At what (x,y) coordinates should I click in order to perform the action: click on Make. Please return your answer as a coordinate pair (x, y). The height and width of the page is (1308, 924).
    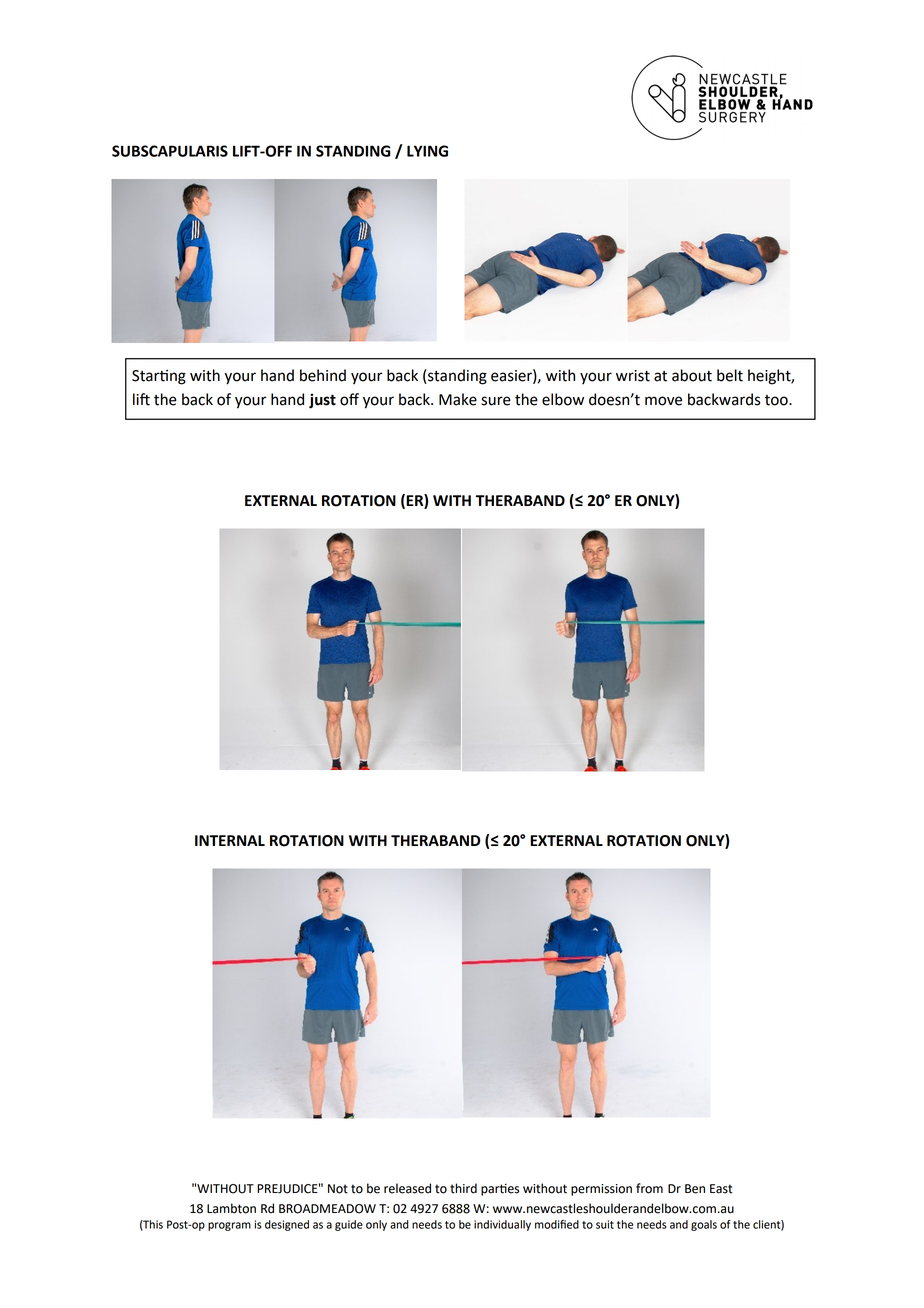
    Looking at the image, I should click on (458, 399).
